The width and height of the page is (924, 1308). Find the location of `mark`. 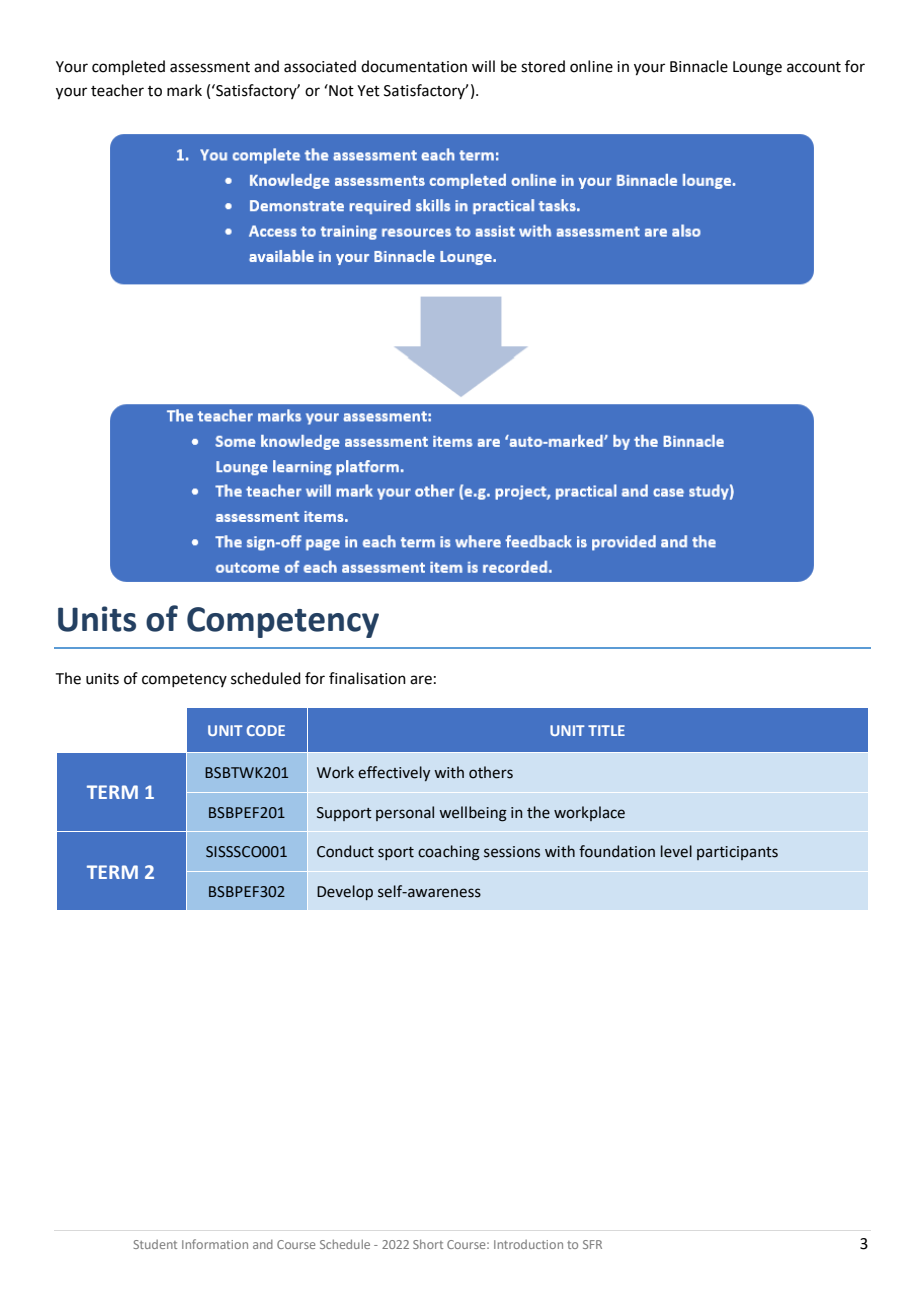

mark is located at coordinates (184, 90).
